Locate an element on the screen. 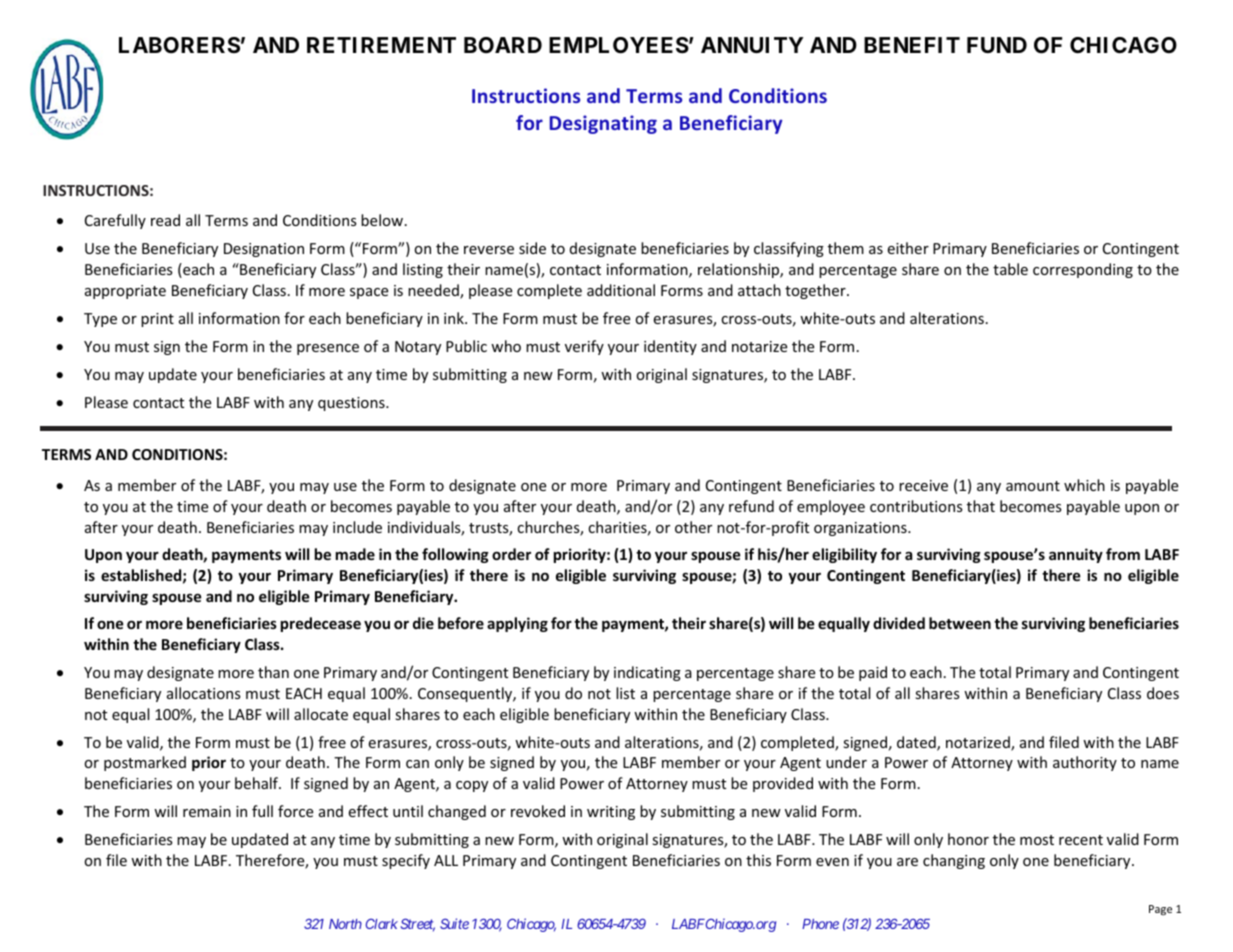 The image size is (1233, 952). allocations is located at coordinates (204, 693).
